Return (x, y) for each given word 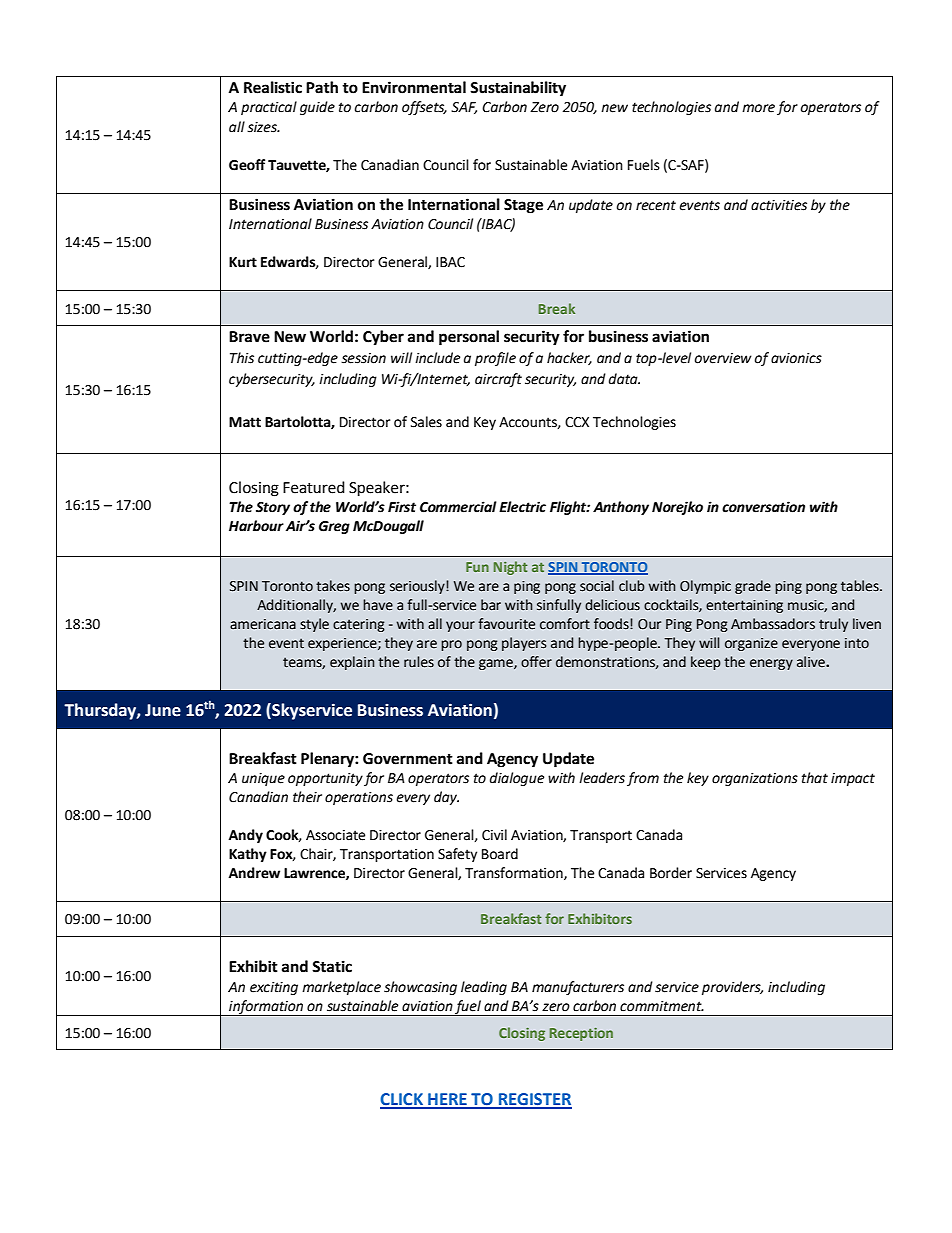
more (758, 108)
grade (753, 587)
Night (510, 568)
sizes (263, 127)
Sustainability (518, 89)
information (266, 1008)
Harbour (256, 526)
